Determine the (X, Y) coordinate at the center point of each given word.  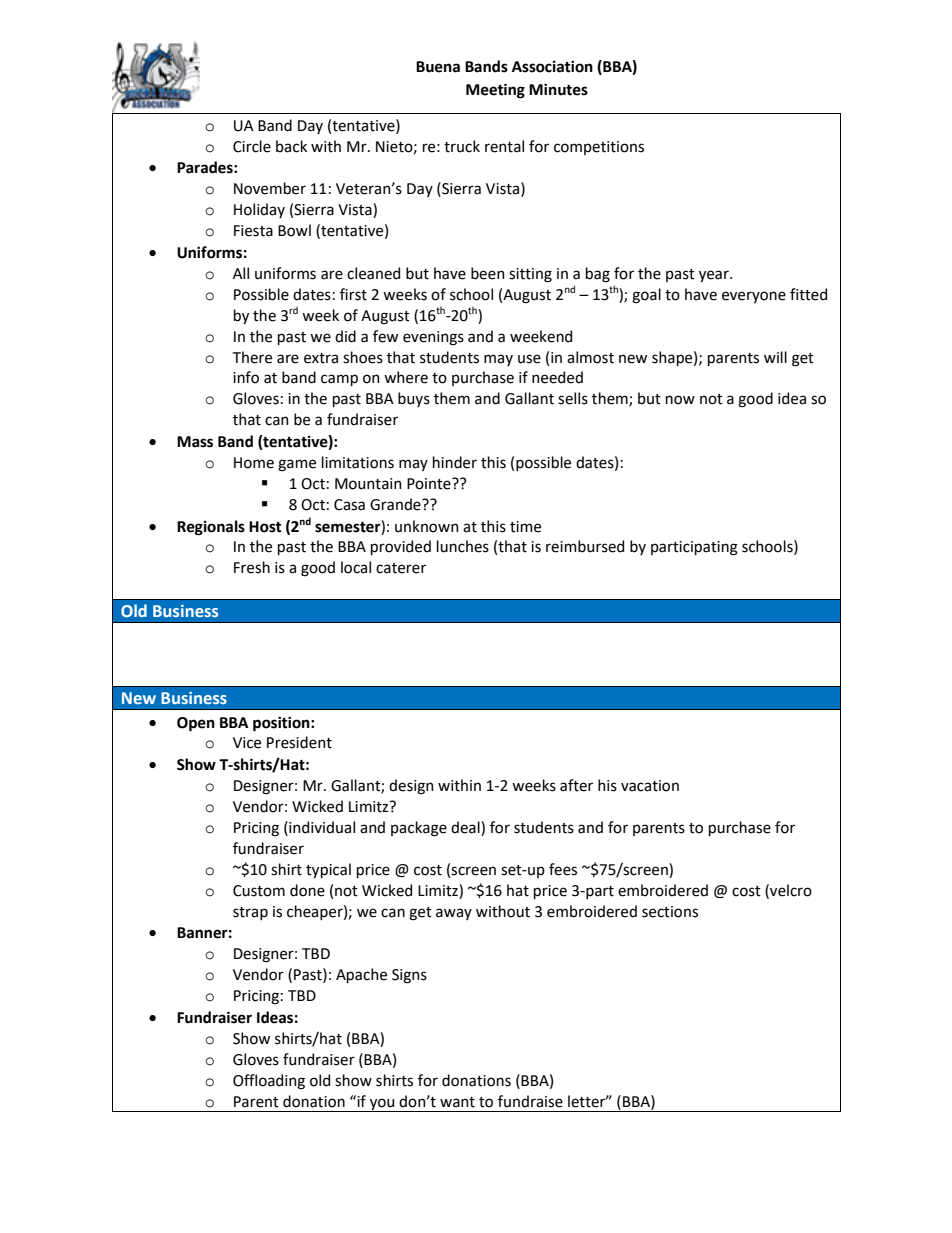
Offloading (269, 1082)
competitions (599, 148)
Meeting (495, 91)
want (457, 1102)
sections (670, 912)
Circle (252, 146)
